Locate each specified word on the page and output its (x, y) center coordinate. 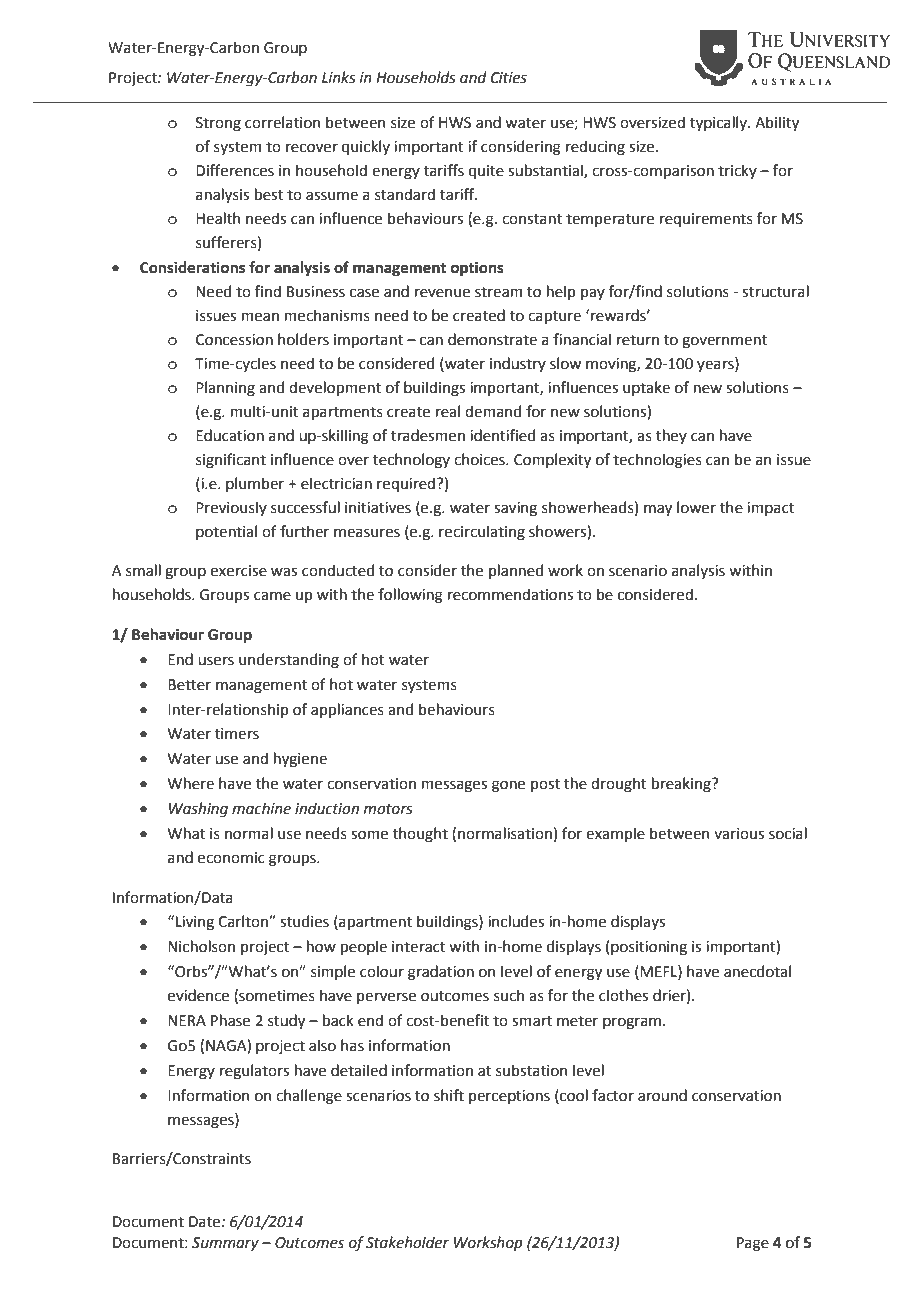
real (447, 411)
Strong (218, 124)
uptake (646, 388)
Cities (509, 78)
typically (719, 123)
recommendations (510, 594)
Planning (225, 389)
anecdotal (757, 971)
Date (206, 1222)
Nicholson (201, 946)
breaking (682, 785)
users (216, 661)
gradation (441, 973)
